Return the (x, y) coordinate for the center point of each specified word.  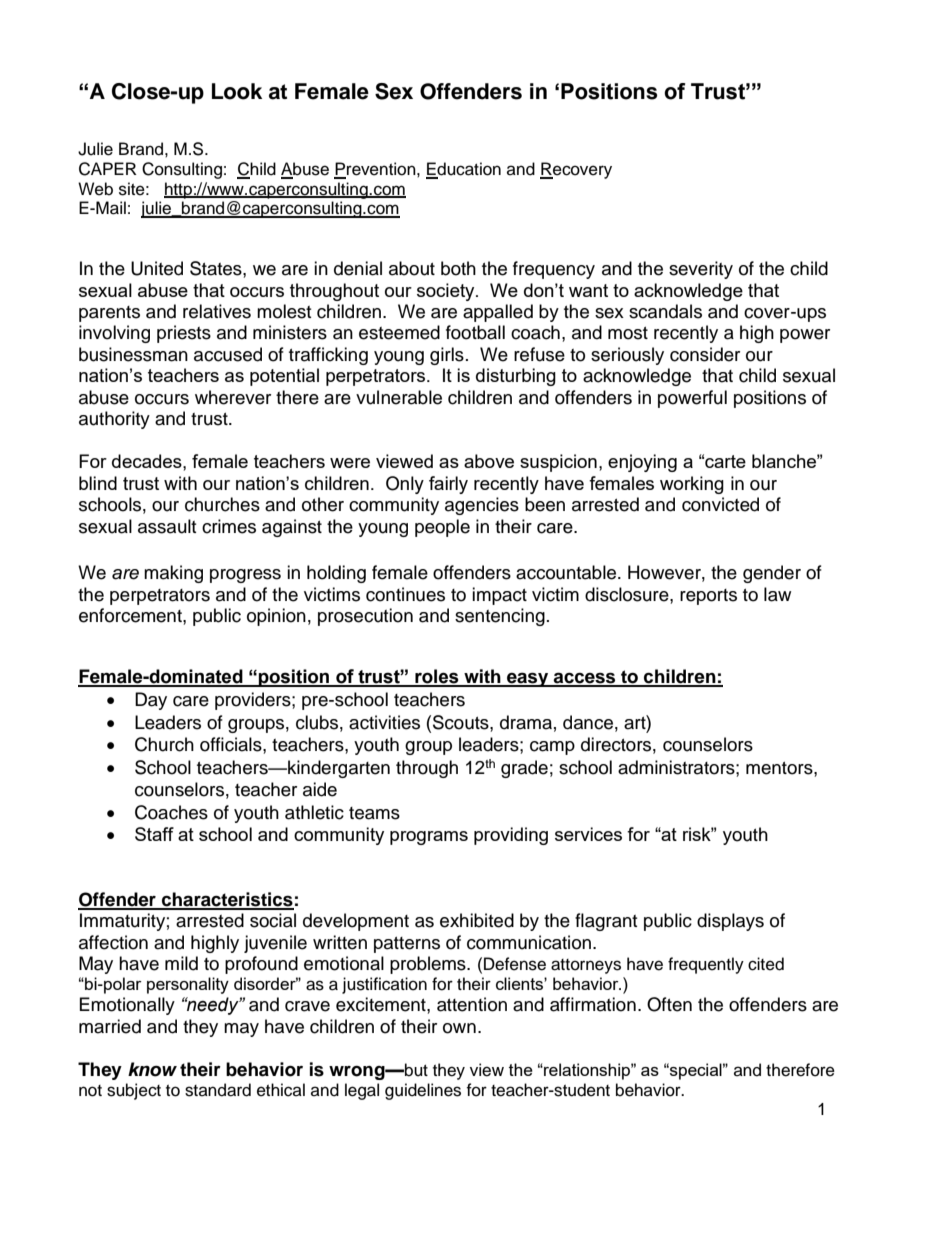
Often (669, 1004)
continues (405, 594)
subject (134, 1091)
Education (463, 170)
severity (701, 270)
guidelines (423, 1091)
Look (237, 91)
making (173, 574)
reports (708, 597)
